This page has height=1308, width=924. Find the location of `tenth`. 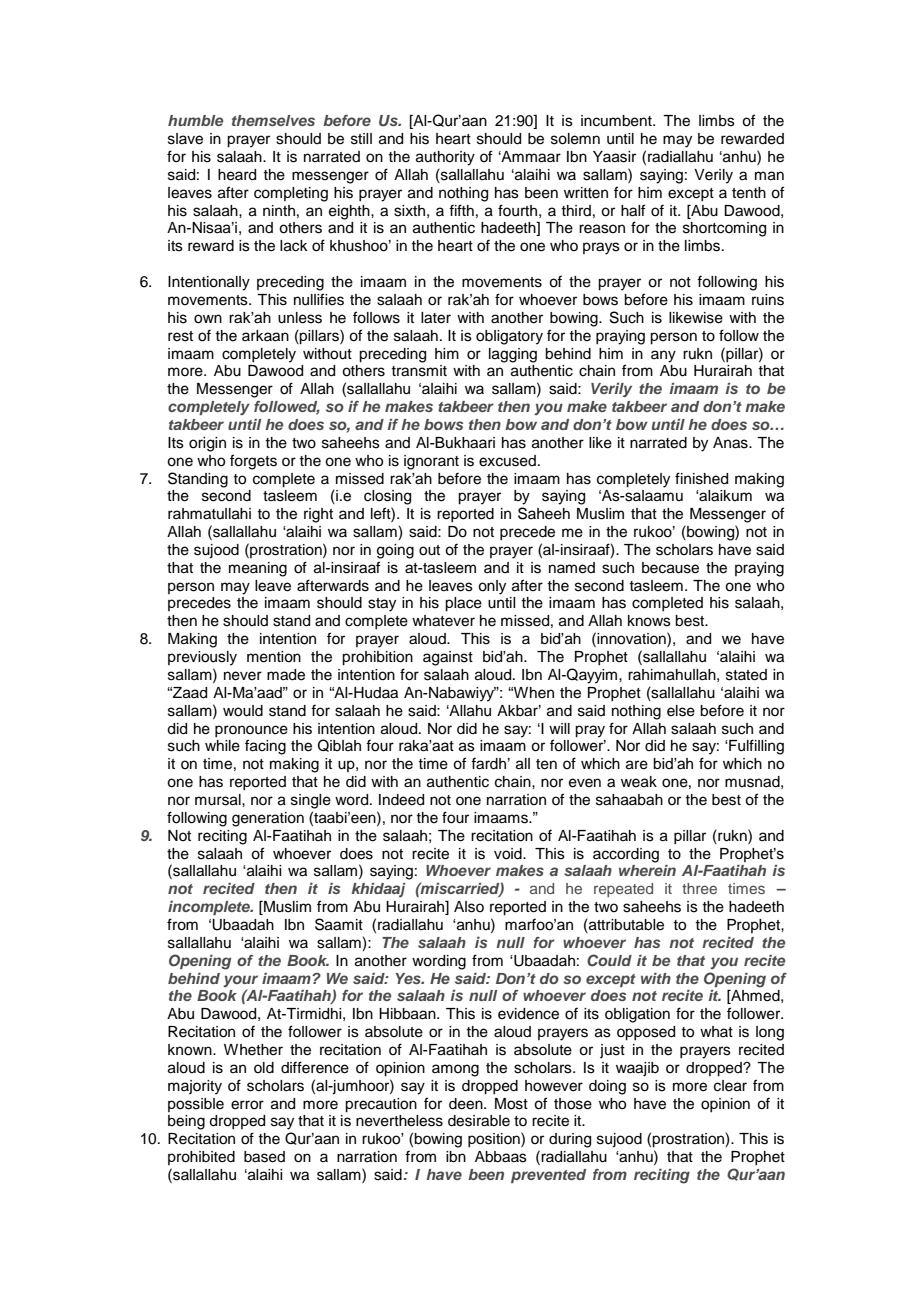

tenth is located at coordinates (749, 193).
